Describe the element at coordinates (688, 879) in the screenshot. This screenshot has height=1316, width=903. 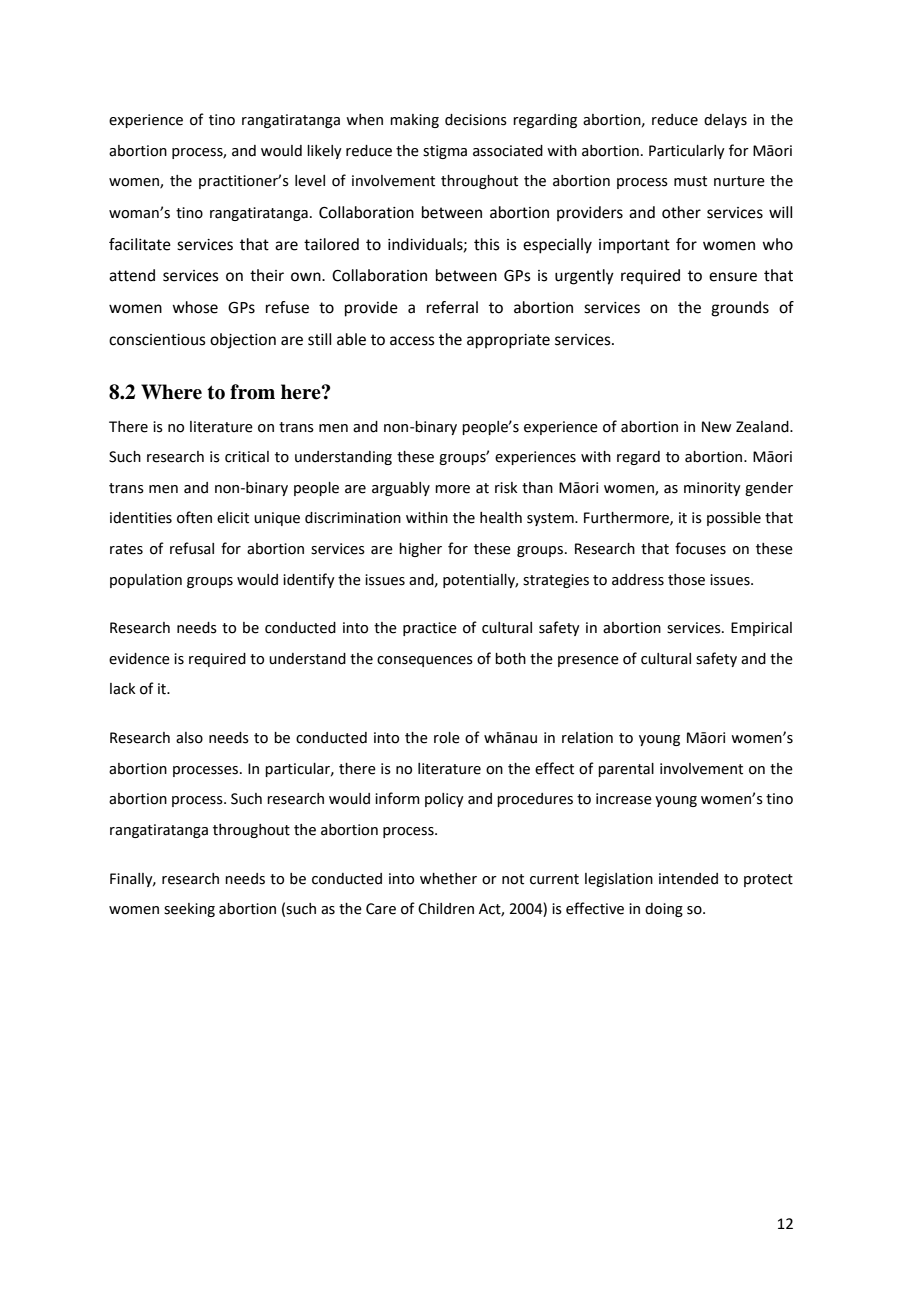
I see `intended` at that location.
